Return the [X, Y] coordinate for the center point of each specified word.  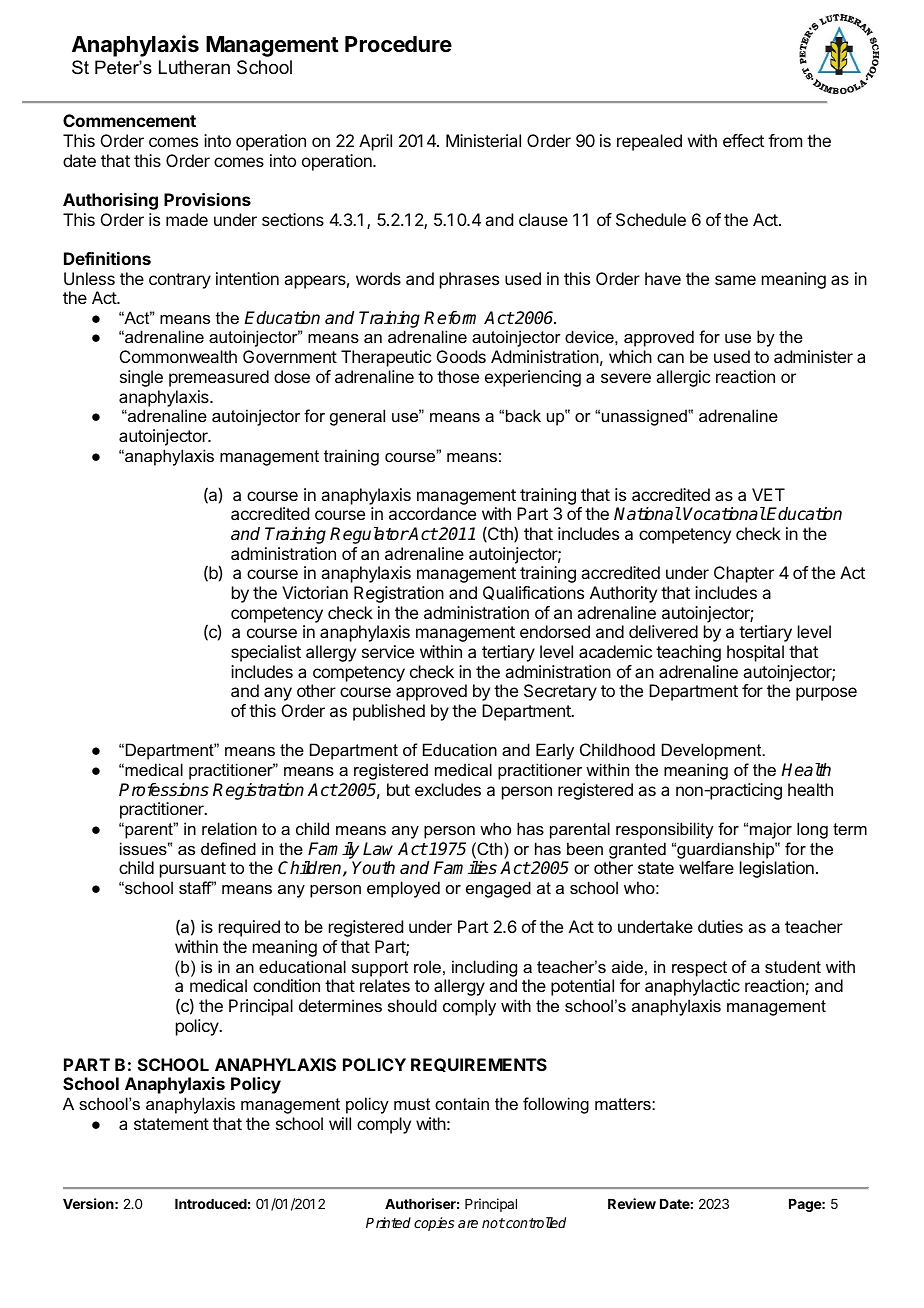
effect [743, 140]
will [340, 1123]
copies [434, 1224]
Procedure [398, 44]
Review [632, 1203]
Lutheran [194, 67]
